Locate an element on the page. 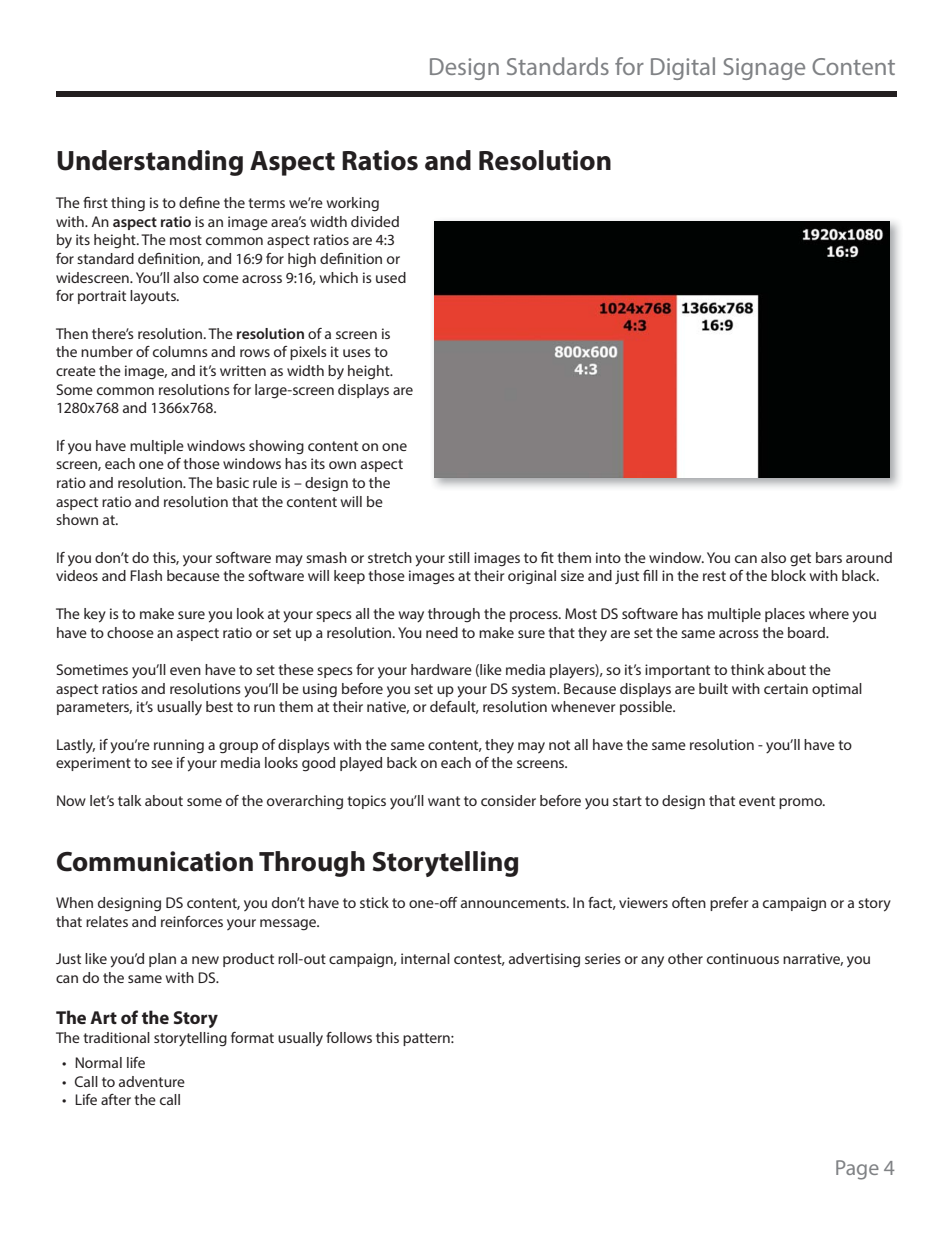  talk is located at coordinates (130, 800).
